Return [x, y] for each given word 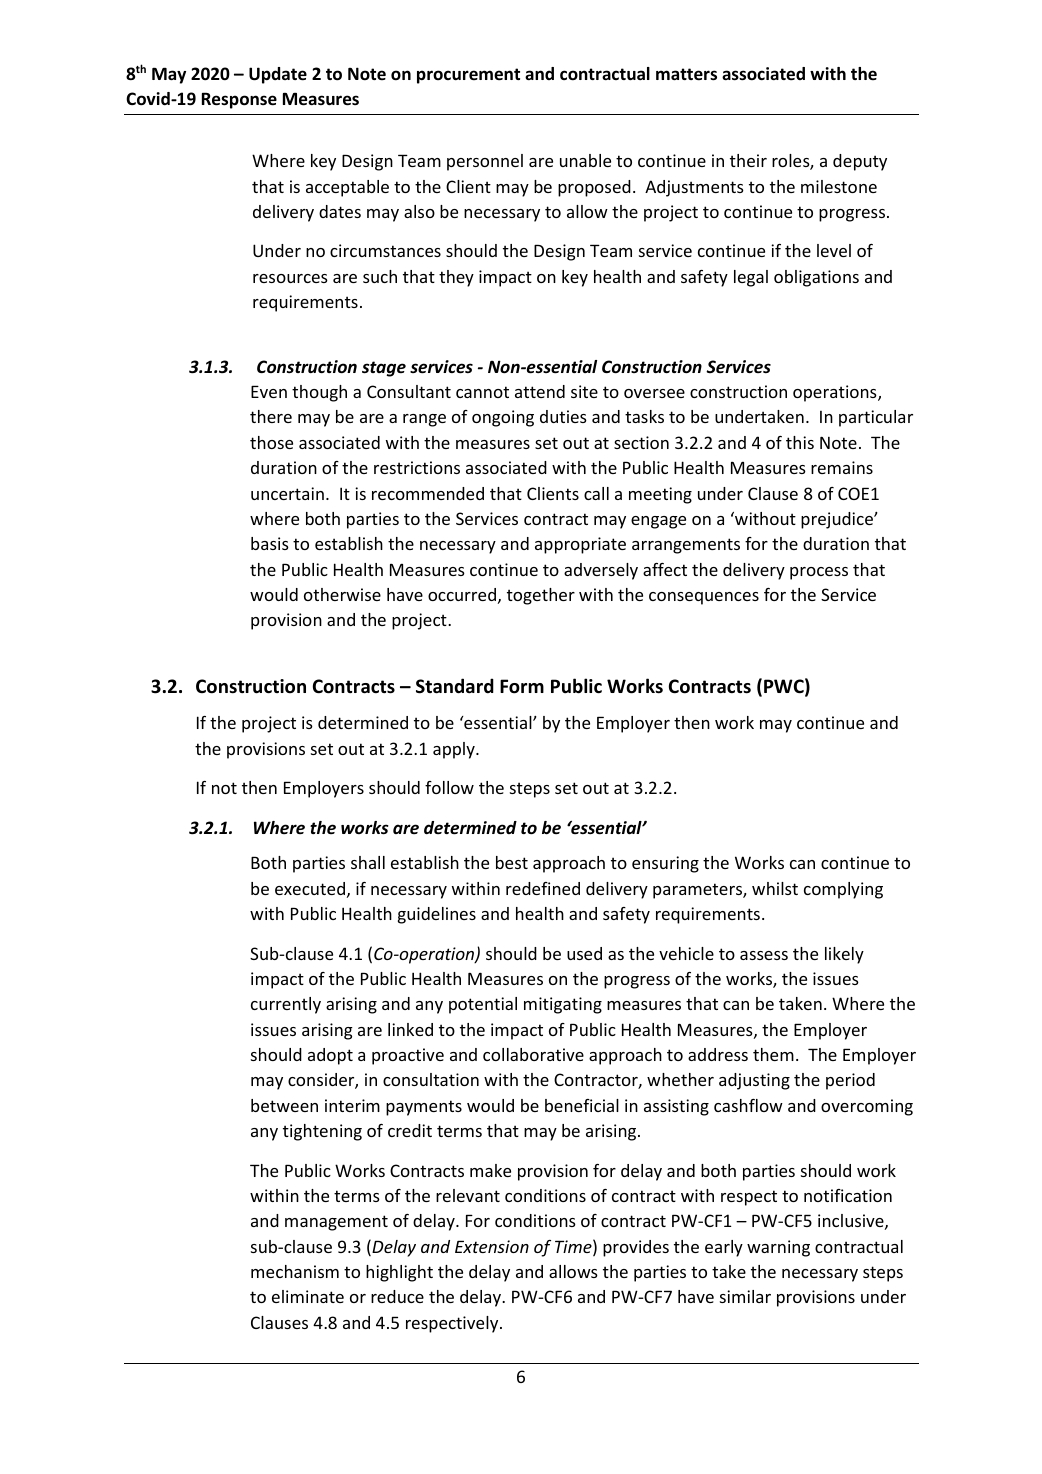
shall [368, 862]
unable [585, 160]
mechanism [295, 1271]
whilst [775, 888]
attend [540, 391]
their [748, 160]
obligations [816, 278]
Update [278, 75]
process [819, 573]
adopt [330, 1056]
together [541, 596]
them [773, 1054]
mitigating [563, 1005]
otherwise [342, 594]
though [319, 393]
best [512, 862]
